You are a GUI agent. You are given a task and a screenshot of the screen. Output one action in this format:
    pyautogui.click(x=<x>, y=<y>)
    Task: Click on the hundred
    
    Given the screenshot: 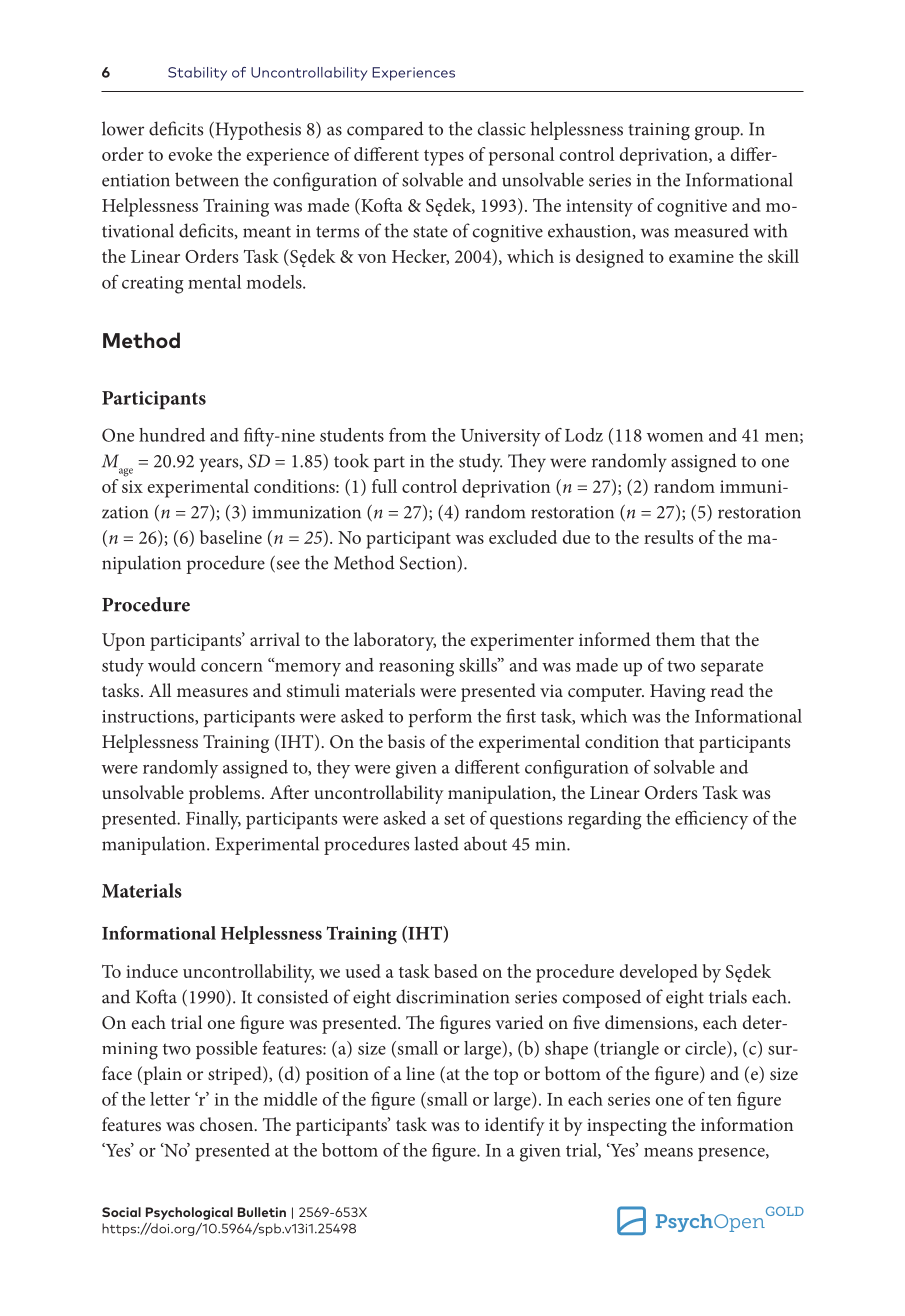 What is the action you would take?
    pyautogui.click(x=172, y=435)
